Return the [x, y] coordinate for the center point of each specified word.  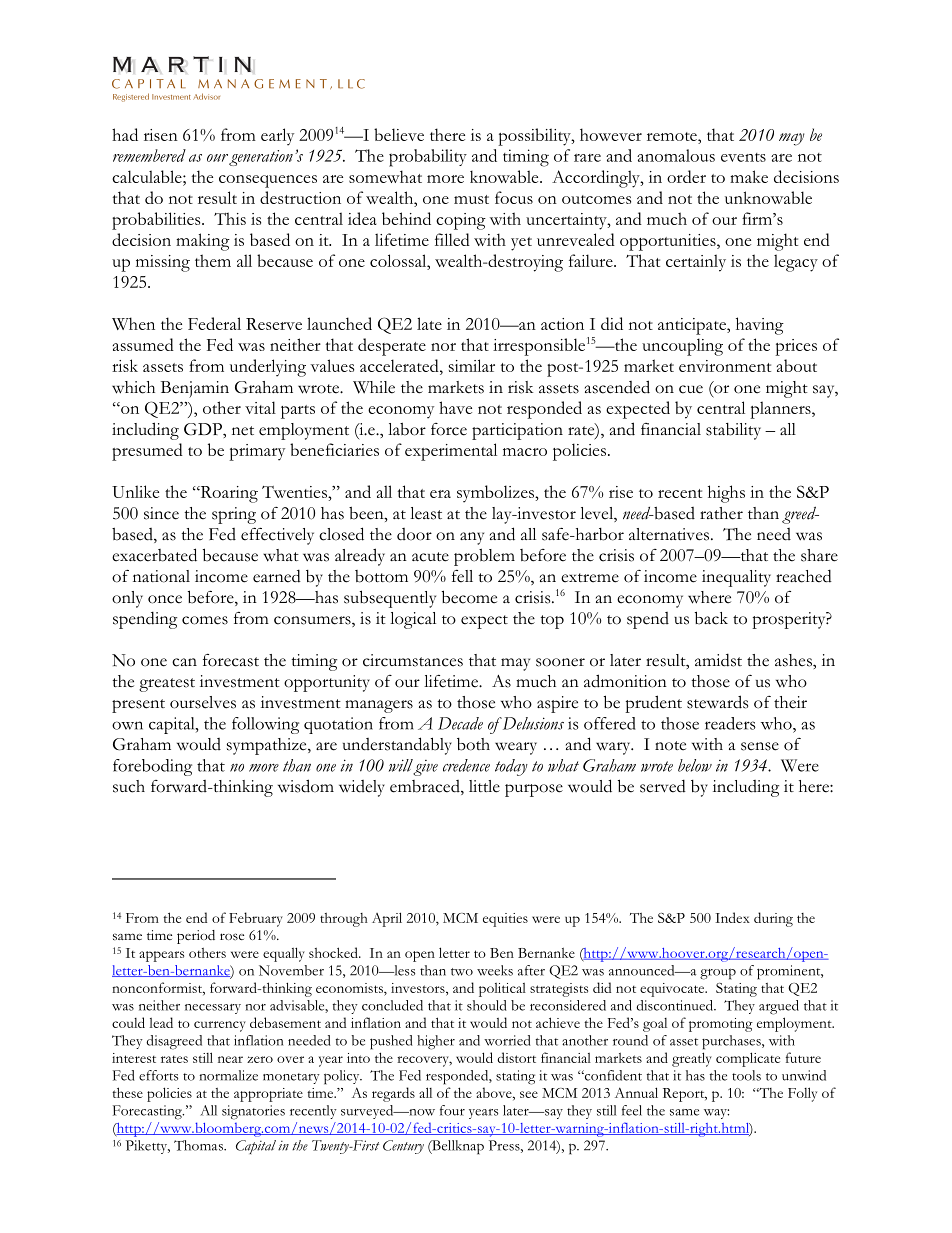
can [184, 662]
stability [733, 431]
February [256, 919]
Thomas [199, 1145]
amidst [718, 660]
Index [732, 917]
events [743, 157]
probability [428, 158]
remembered [149, 155]
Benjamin [195, 389]
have [455, 407]
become [469, 597]
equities [505, 920]
